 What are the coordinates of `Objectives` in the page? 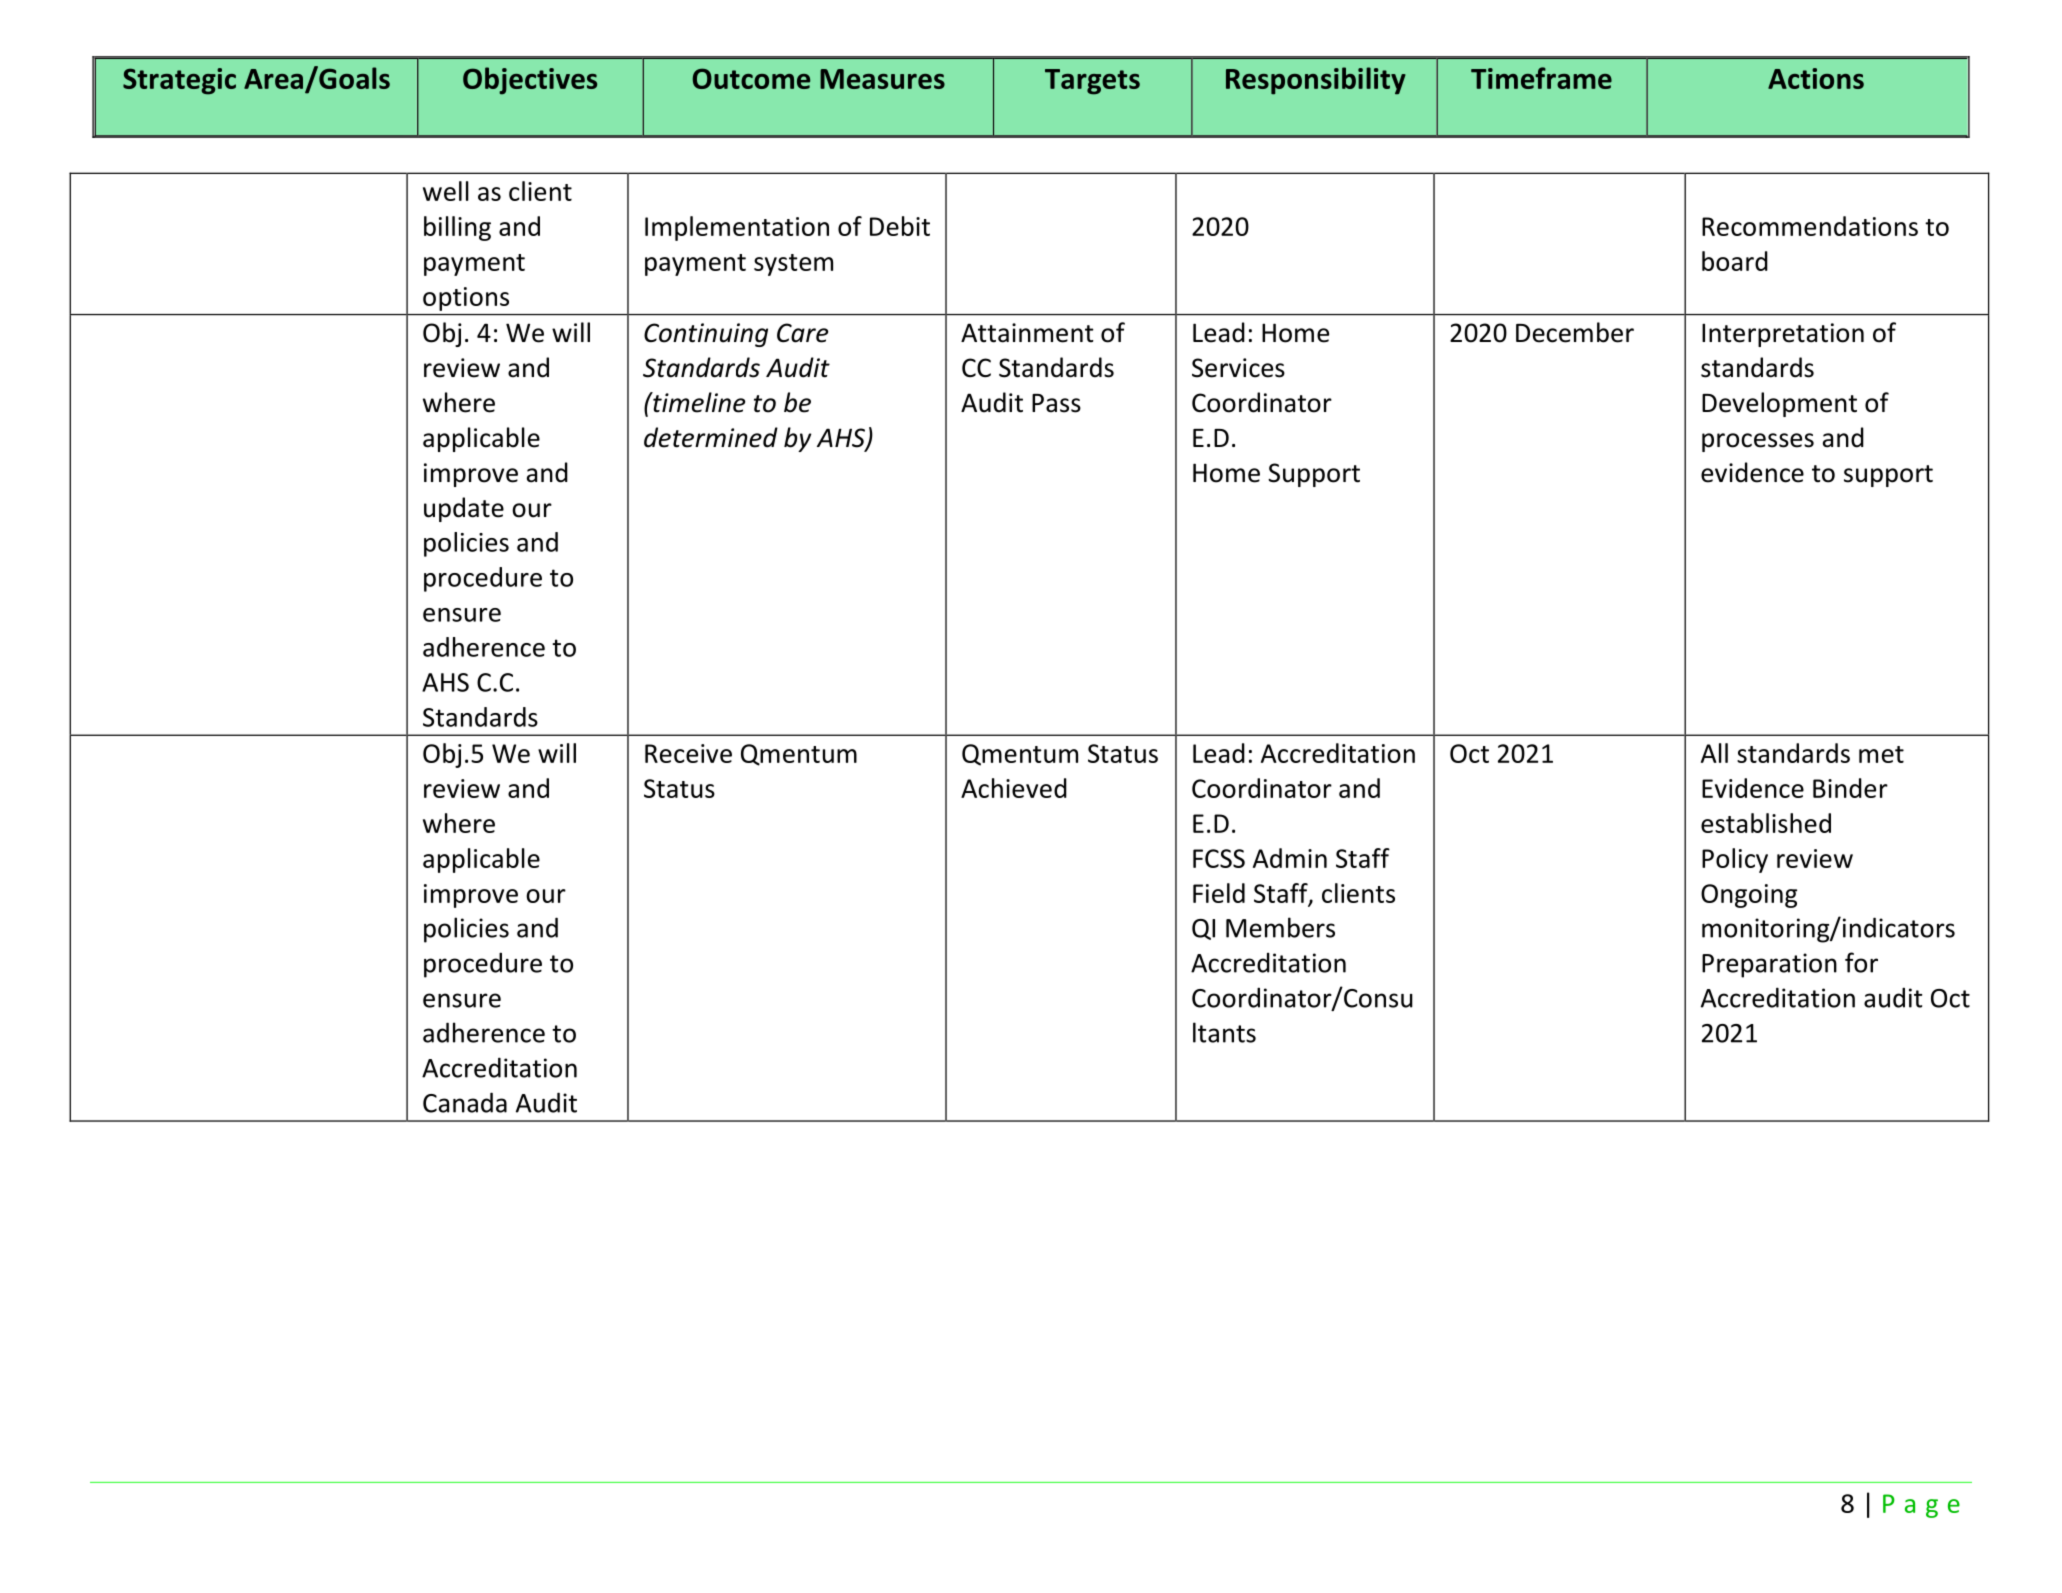 It's located at (530, 81).
